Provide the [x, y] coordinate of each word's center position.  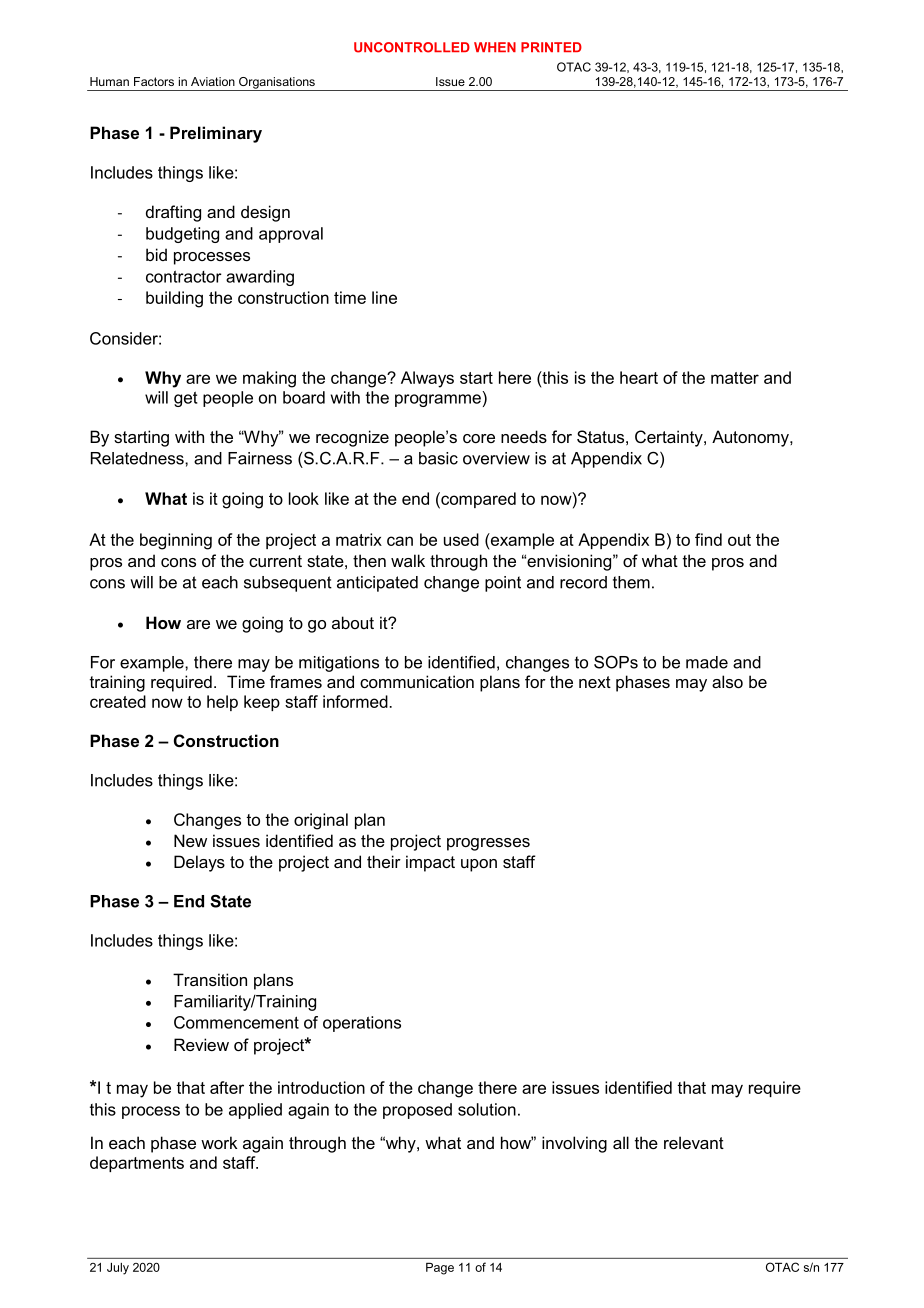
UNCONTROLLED [412, 47]
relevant [694, 1142]
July [118, 1269]
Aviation [213, 81]
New [190, 840]
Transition [210, 979]
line [384, 297]
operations [362, 1024]
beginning [176, 541]
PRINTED [551, 47]
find [708, 539]
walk [408, 560]
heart [639, 377]
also [727, 681]
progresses [488, 844]
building [174, 299]
